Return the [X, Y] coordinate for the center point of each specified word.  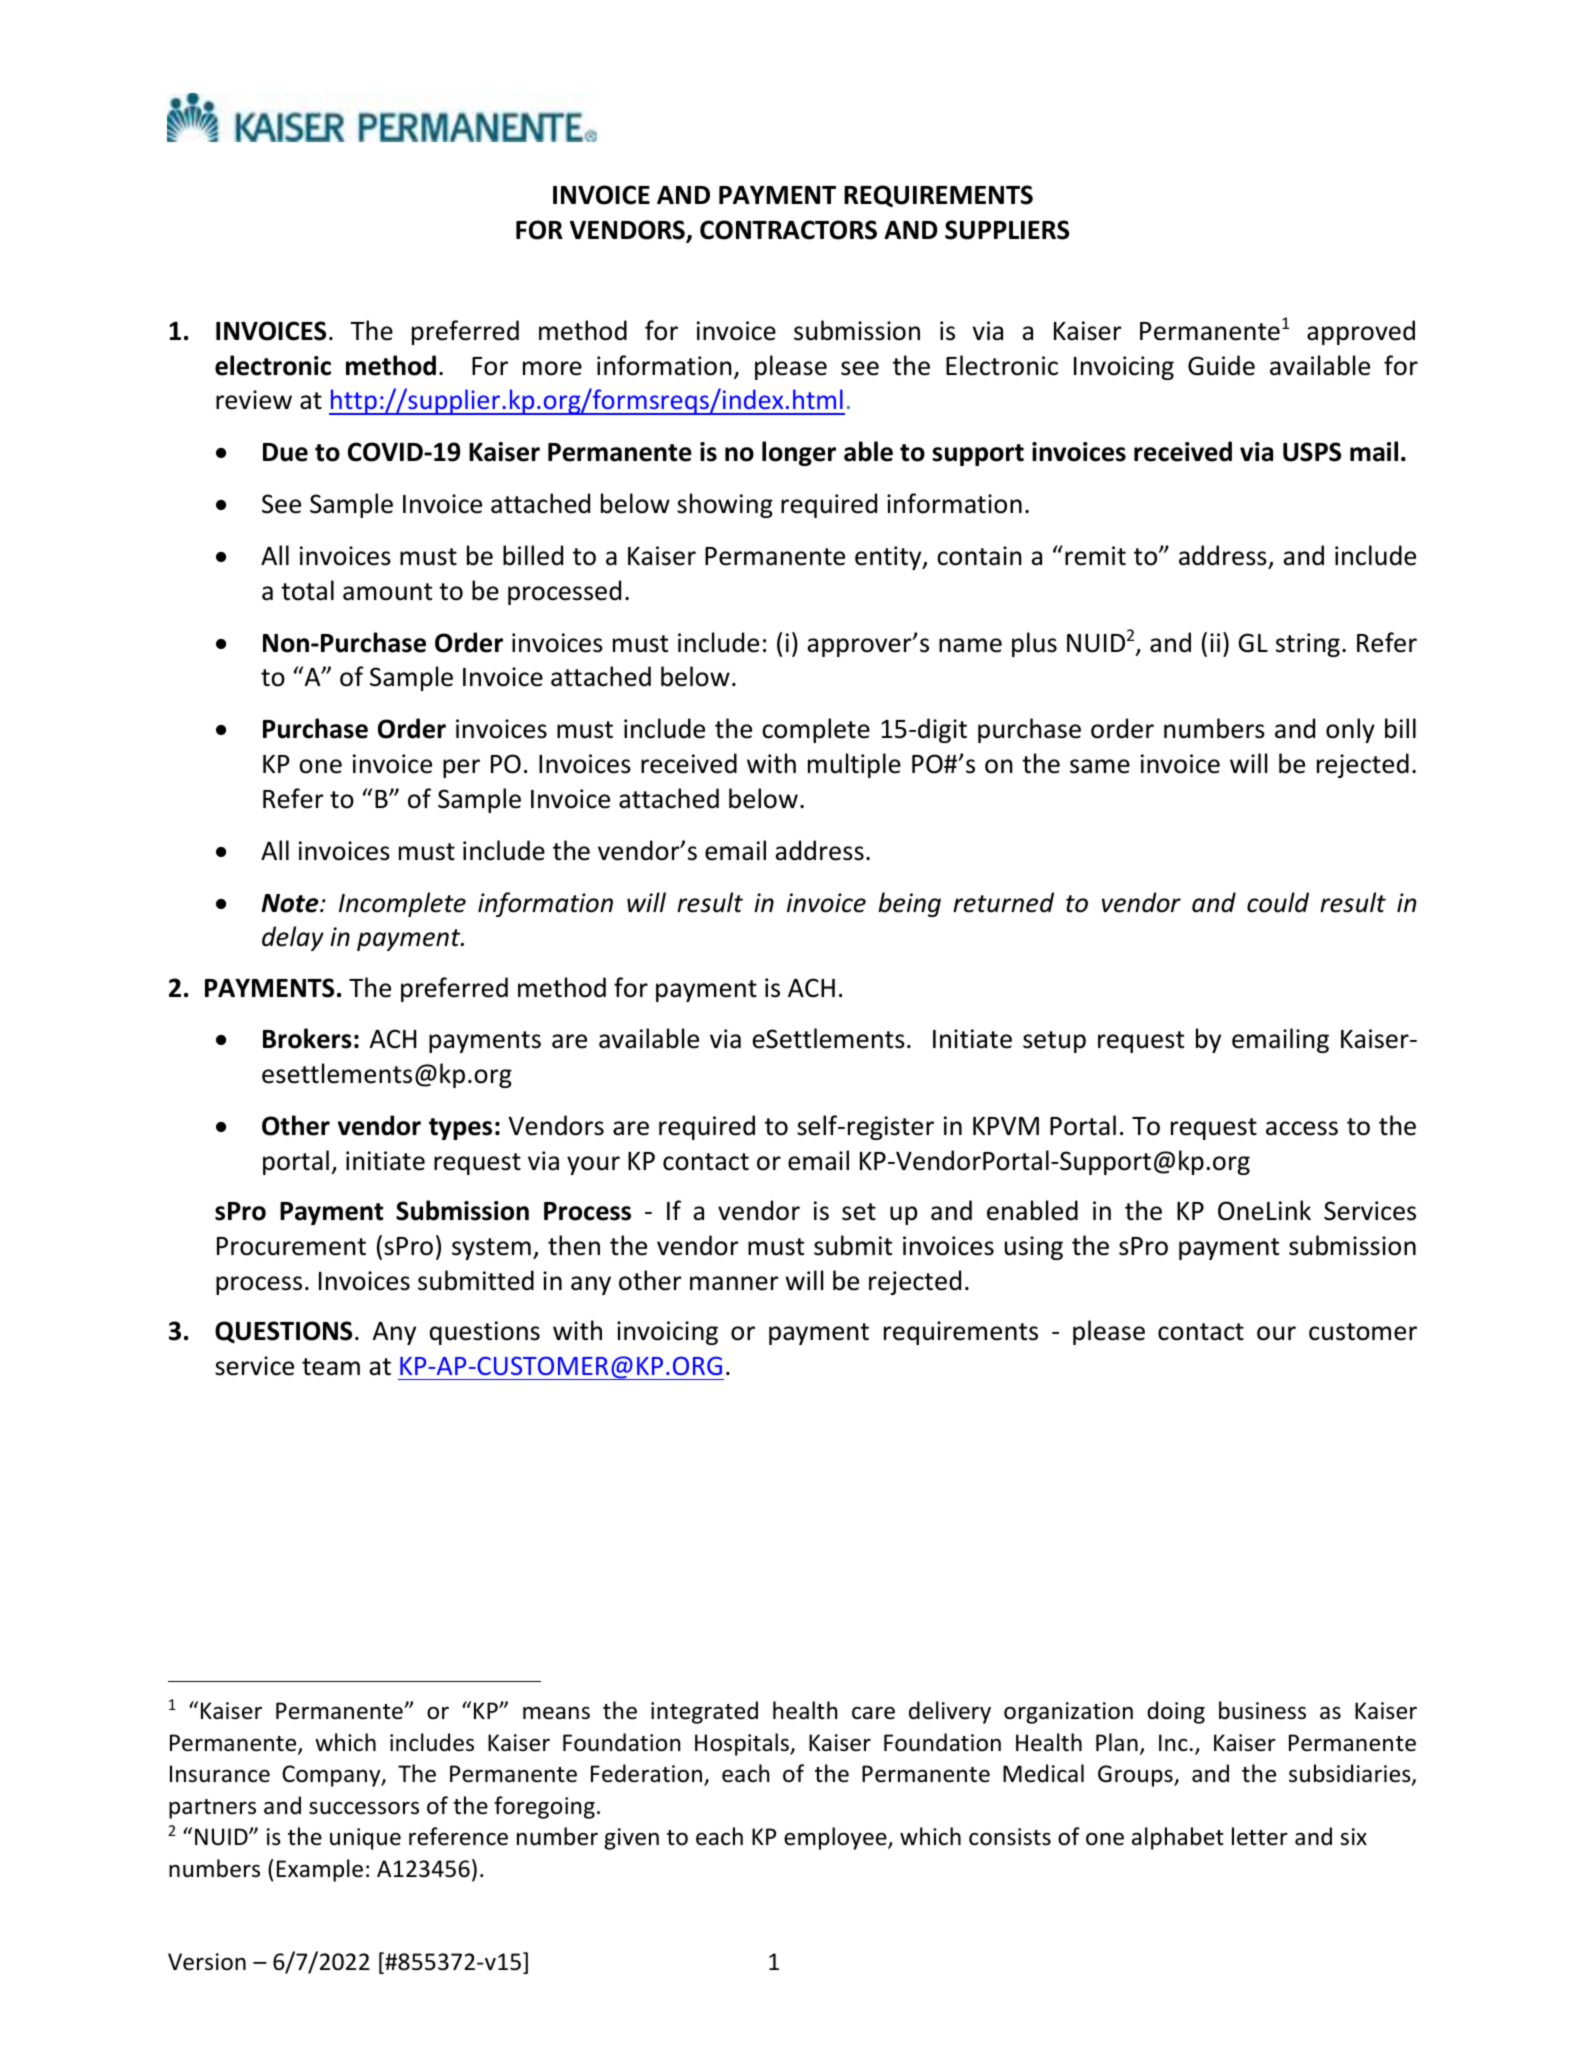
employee [836, 1838]
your [593, 1165]
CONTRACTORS [788, 230]
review [254, 400]
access [1302, 1128]
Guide [1221, 365]
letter [1260, 1836]
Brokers [307, 1038]
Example [320, 1870]
